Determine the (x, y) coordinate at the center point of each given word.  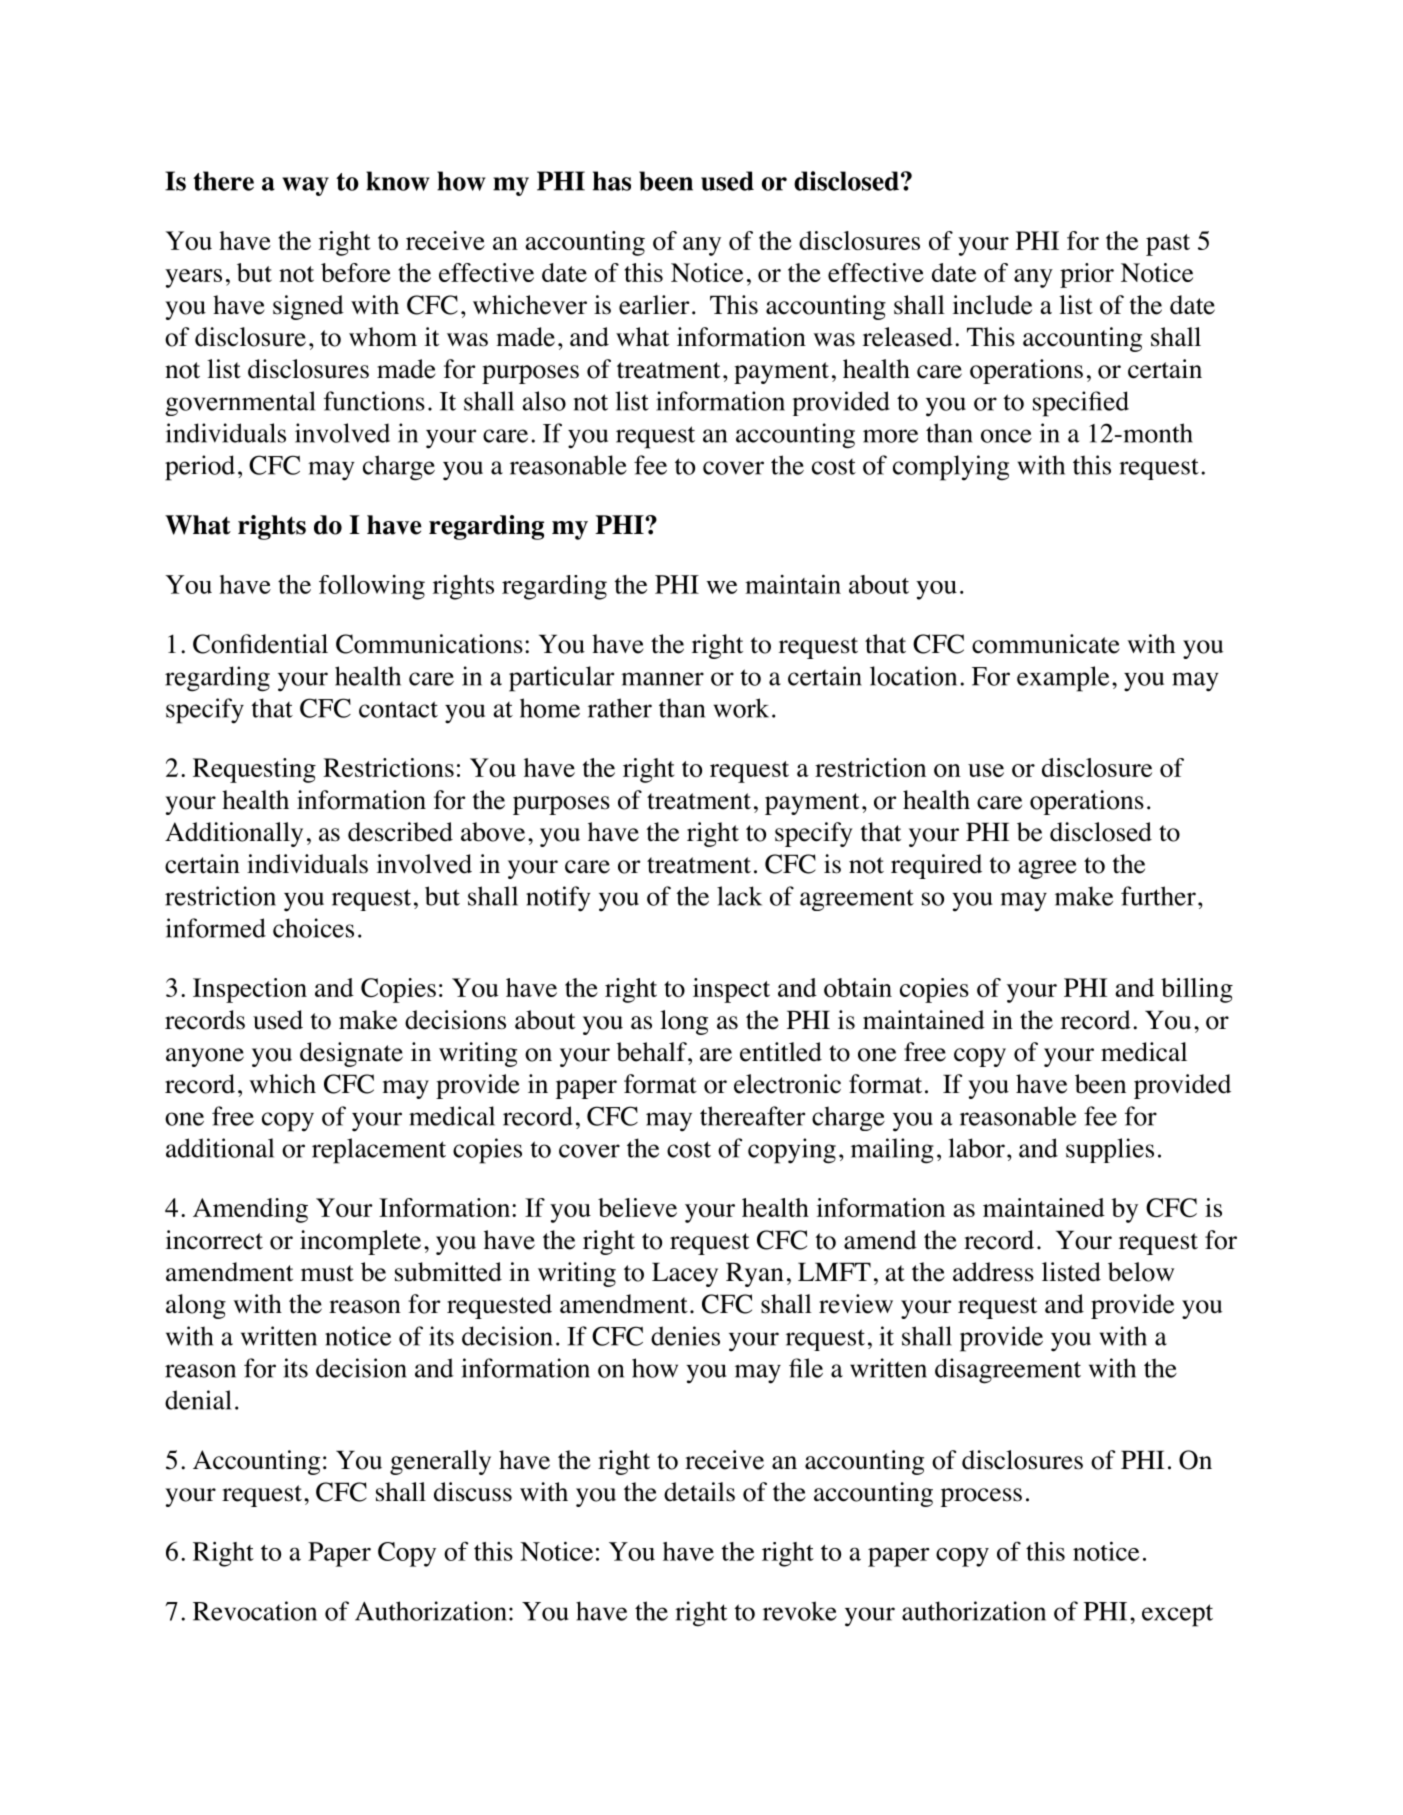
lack (739, 896)
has (612, 181)
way (305, 186)
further (1158, 896)
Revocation (255, 1611)
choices (313, 928)
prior (1087, 275)
